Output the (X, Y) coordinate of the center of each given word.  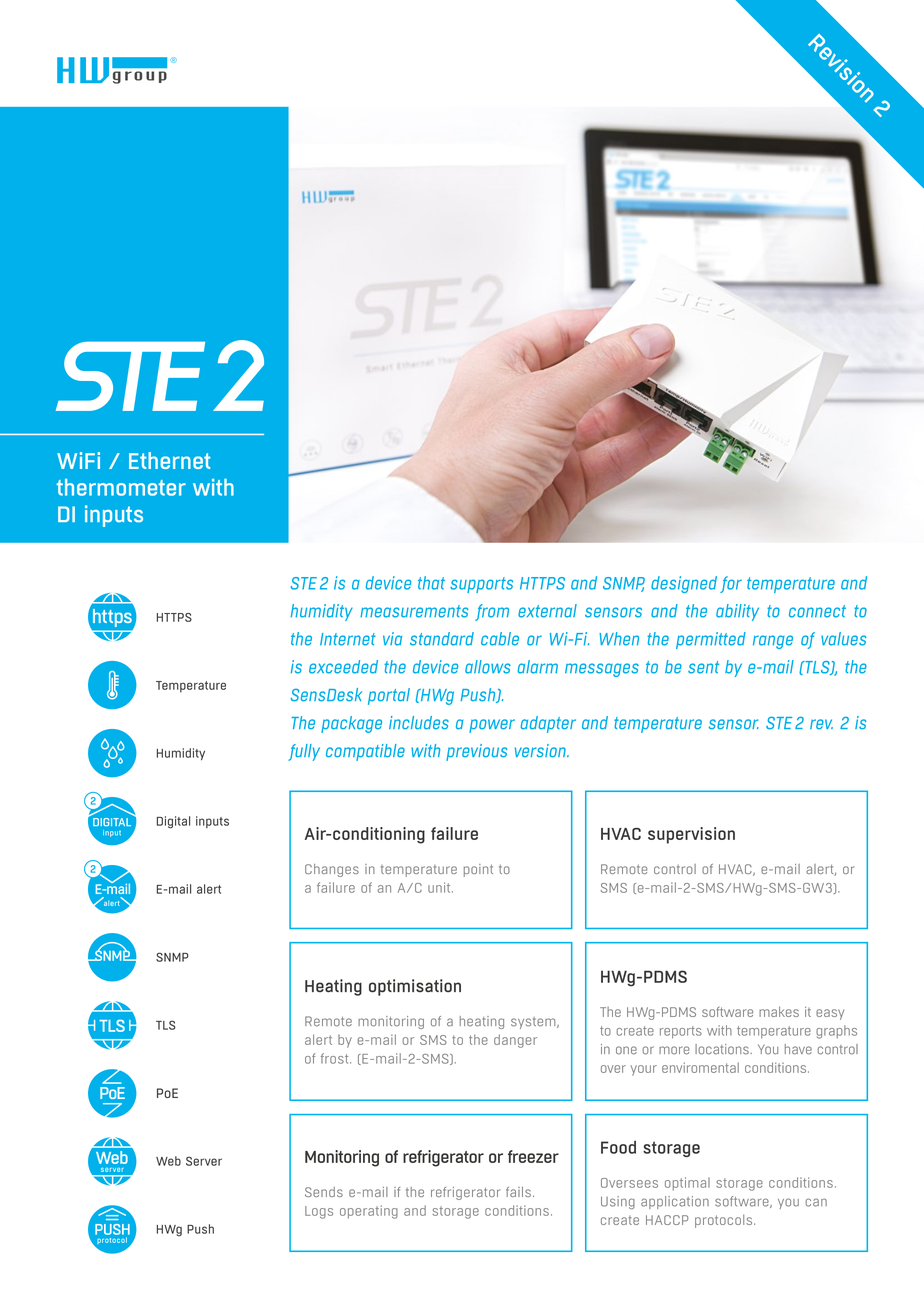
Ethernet (170, 460)
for (731, 584)
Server (204, 1161)
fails (518, 1192)
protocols (723, 1221)
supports (481, 585)
